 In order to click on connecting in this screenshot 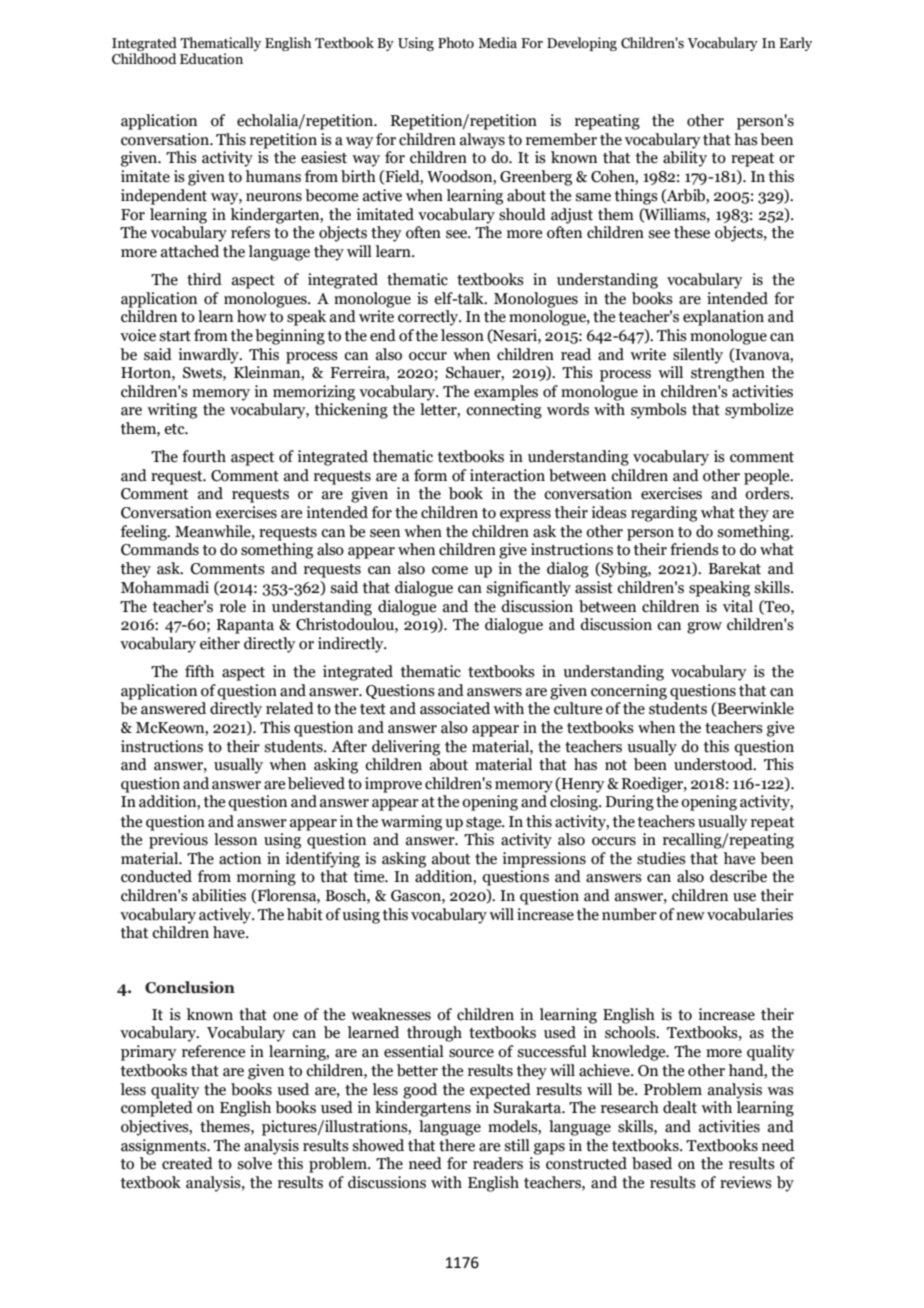, I will do `click(504, 411)`.
